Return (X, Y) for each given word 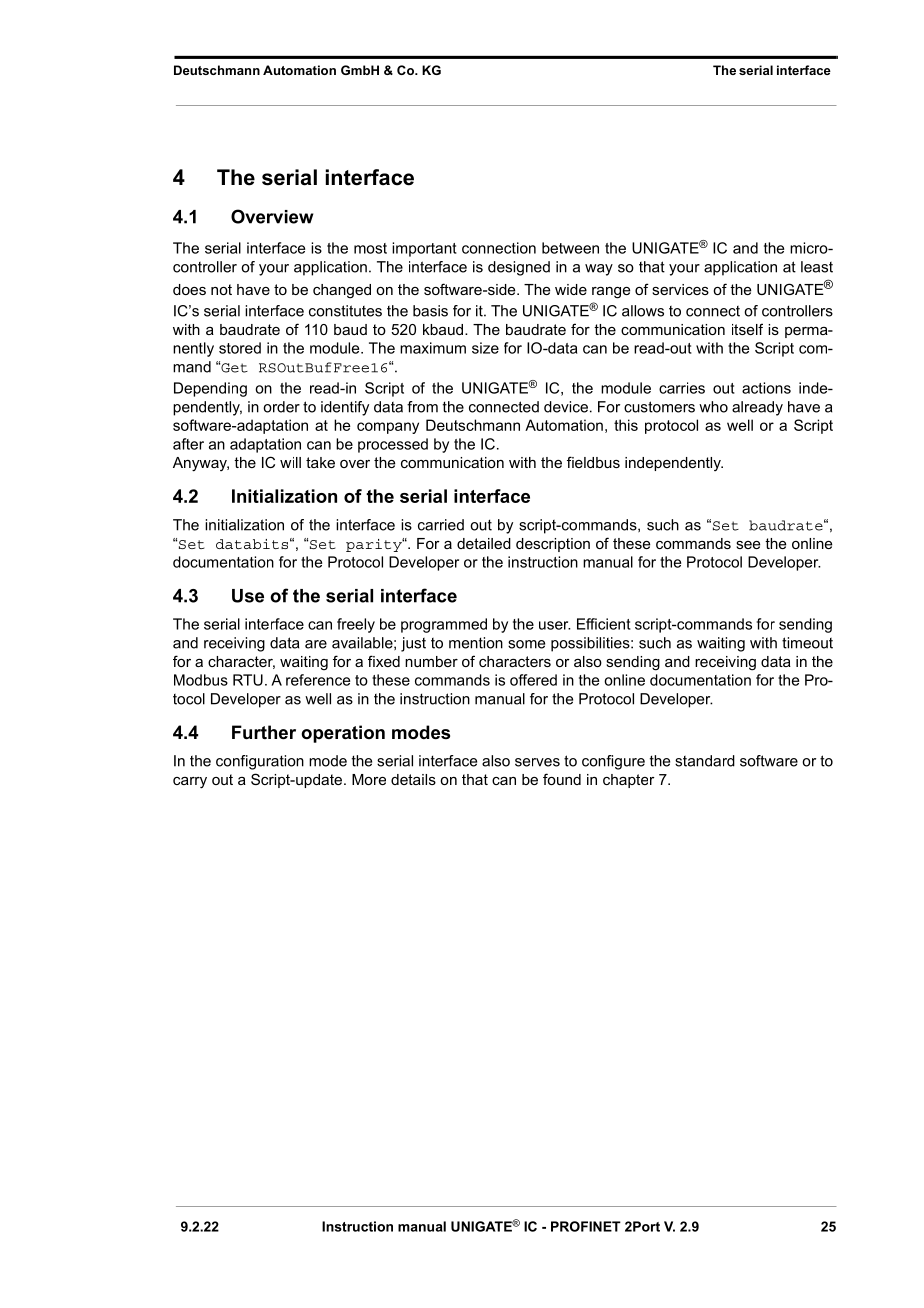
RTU (248, 680)
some (526, 644)
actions (766, 388)
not (221, 289)
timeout (807, 643)
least (817, 267)
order (281, 407)
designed (519, 268)
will (290, 462)
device (566, 407)
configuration (260, 762)
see (748, 545)
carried (441, 525)
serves (537, 762)
